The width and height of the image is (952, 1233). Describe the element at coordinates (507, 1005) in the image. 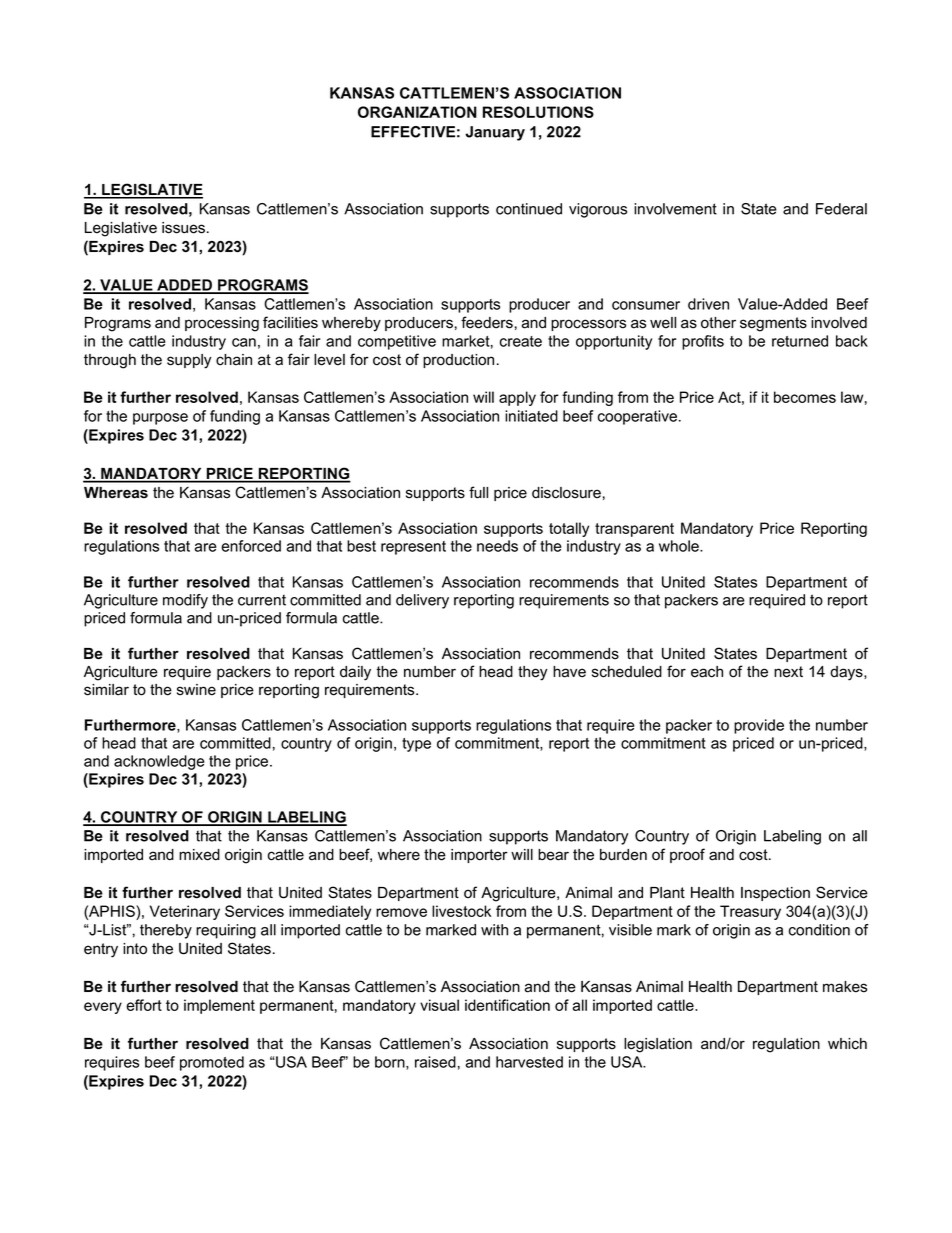

I see `identification` at that location.
